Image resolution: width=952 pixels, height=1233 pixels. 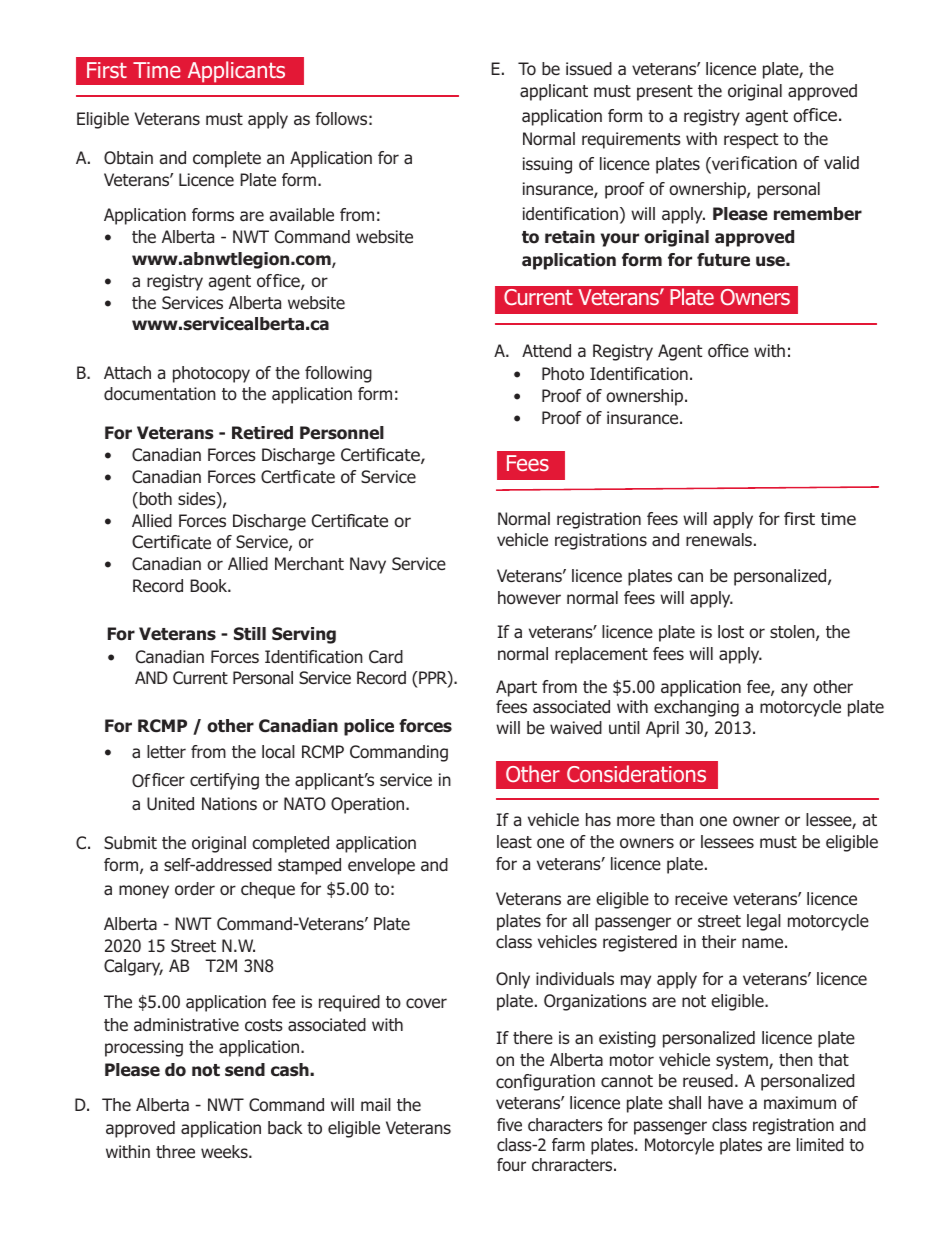 I want to click on three, so click(x=175, y=1151).
